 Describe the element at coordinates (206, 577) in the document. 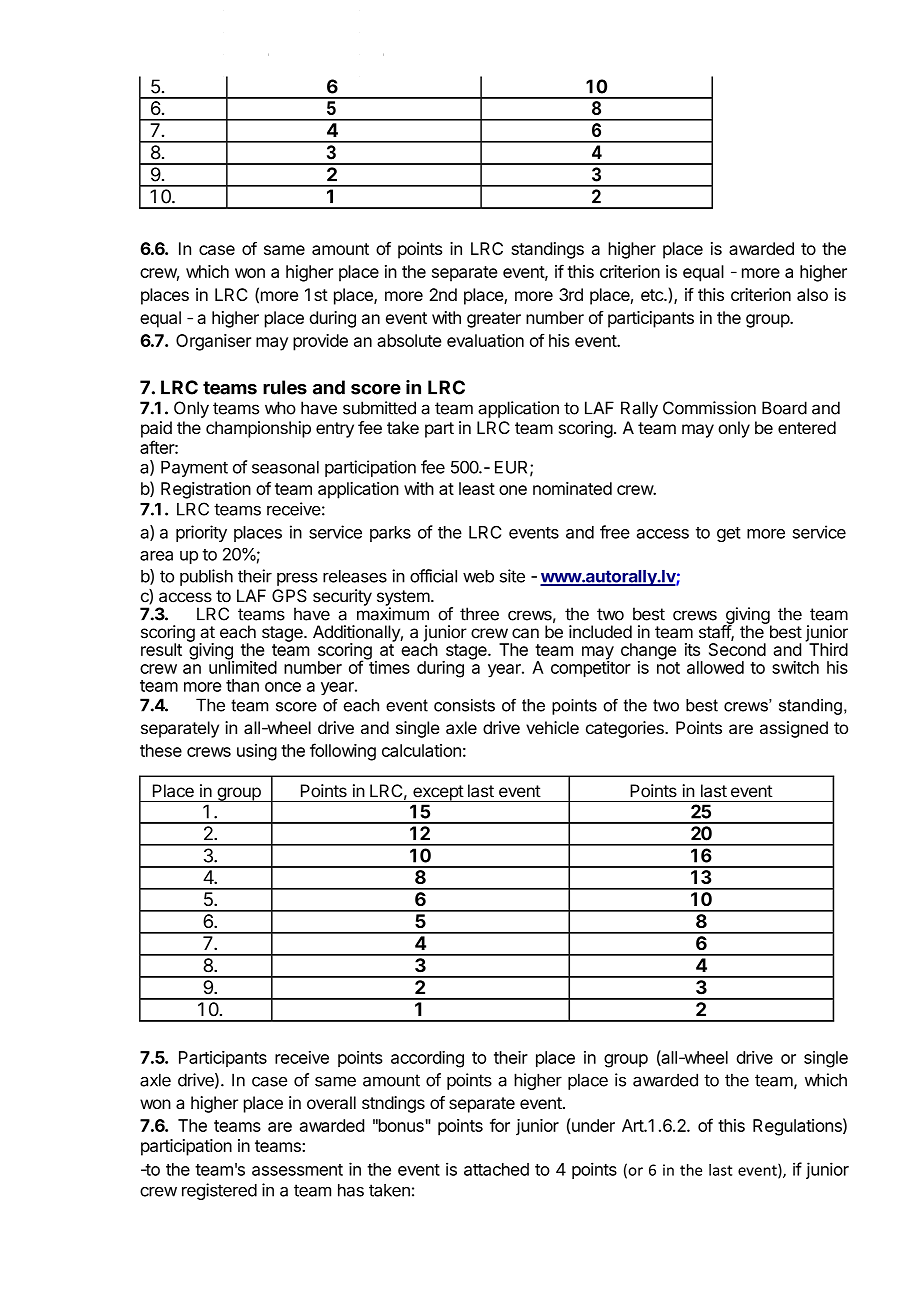

I see `publish` at that location.
